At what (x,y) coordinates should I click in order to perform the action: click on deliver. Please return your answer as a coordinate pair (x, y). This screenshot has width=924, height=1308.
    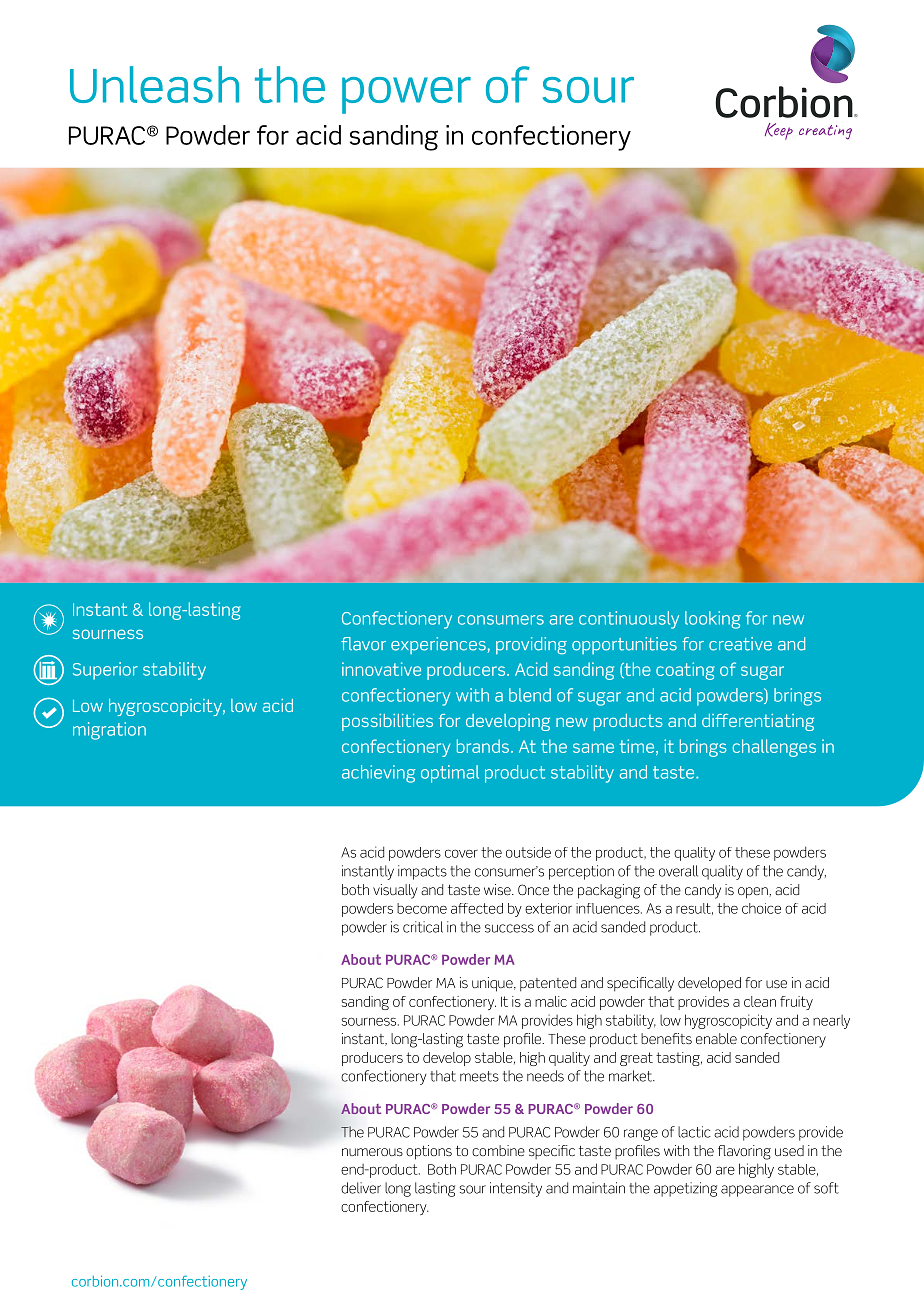
    Looking at the image, I should click on (361, 1188).
